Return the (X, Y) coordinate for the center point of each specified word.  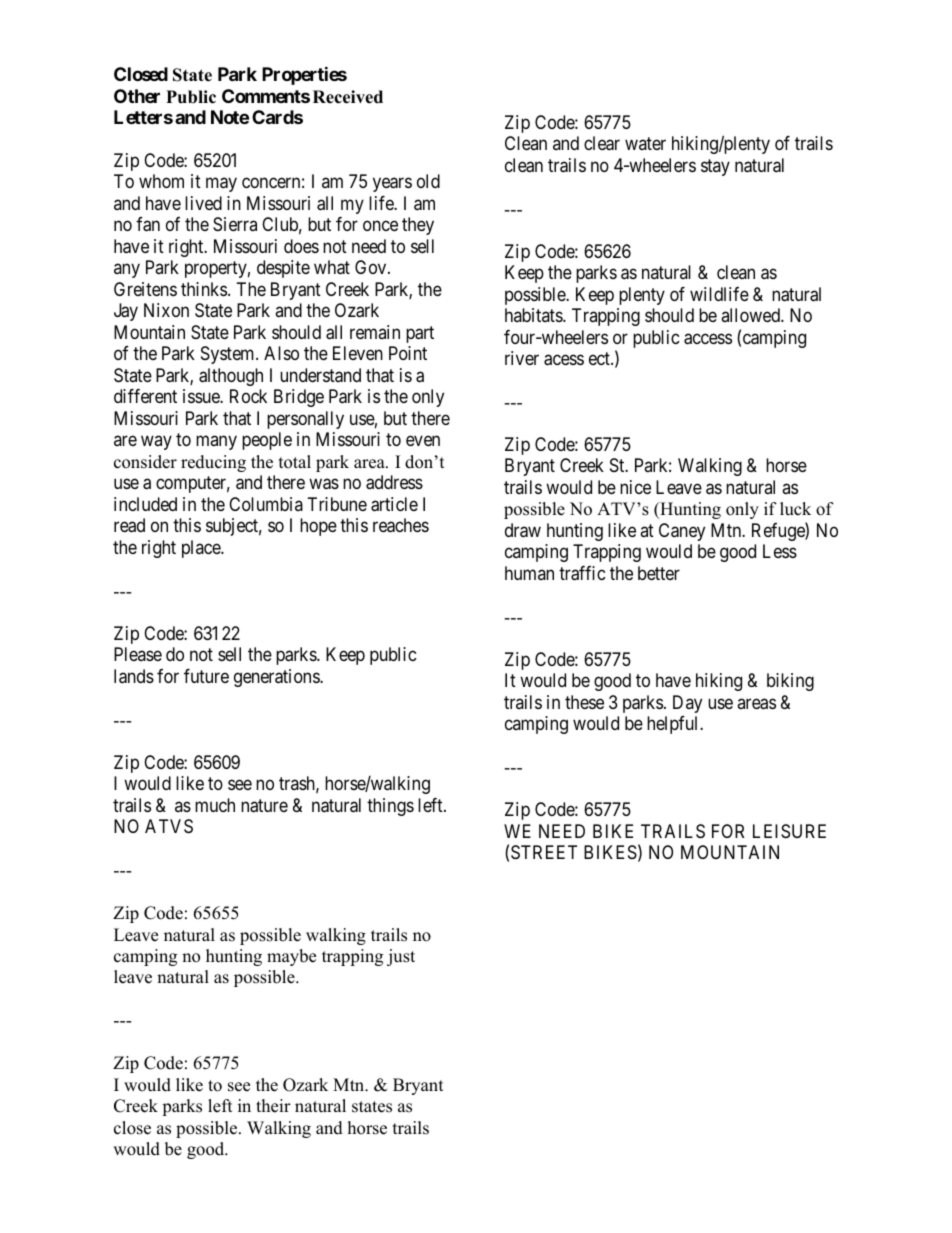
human (529, 573)
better (659, 573)
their (273, 1106)
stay (715, 167)
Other (137, 96)
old (428, 181)
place (202, 549)
